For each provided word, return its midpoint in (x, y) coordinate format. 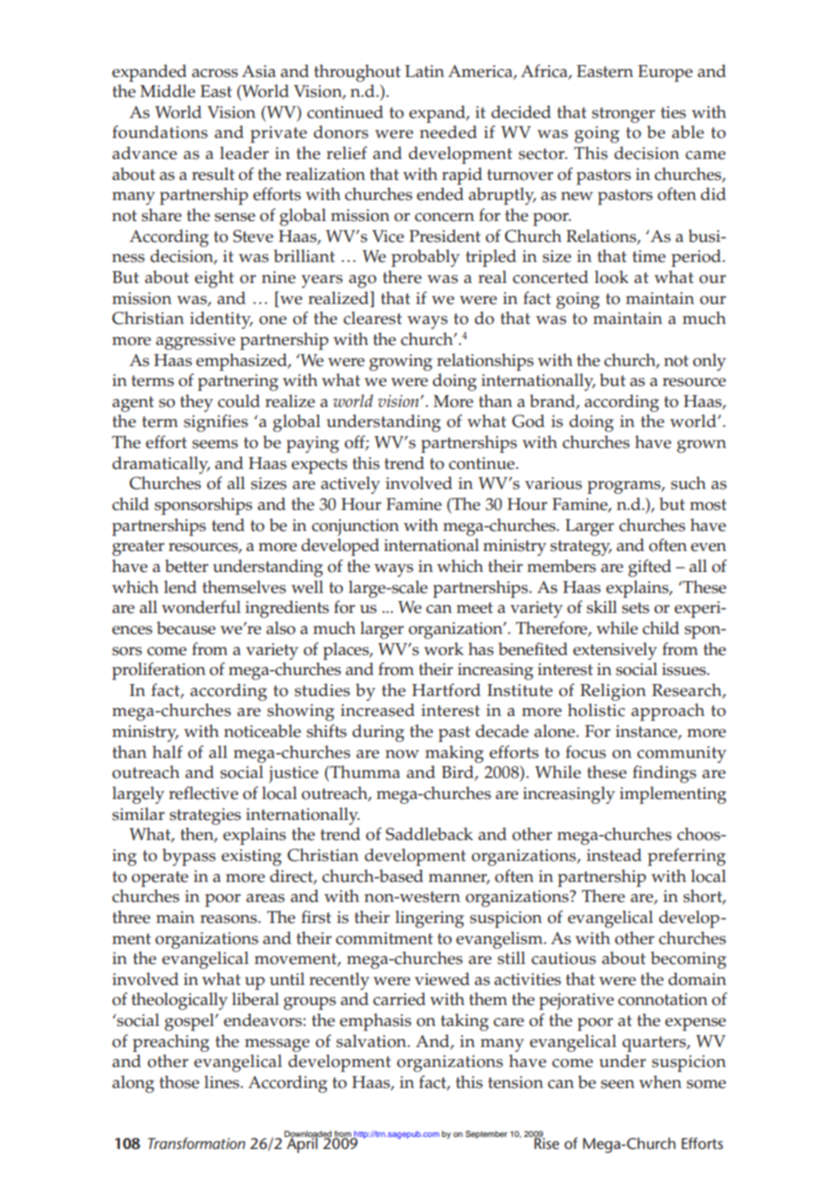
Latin (424, 71)
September (486, 1134)
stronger (623, 115)
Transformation (196, 1143)
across (215, 73)
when (660, 1082)
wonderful (201, 607)
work (444, 649)
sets (635, 608)
